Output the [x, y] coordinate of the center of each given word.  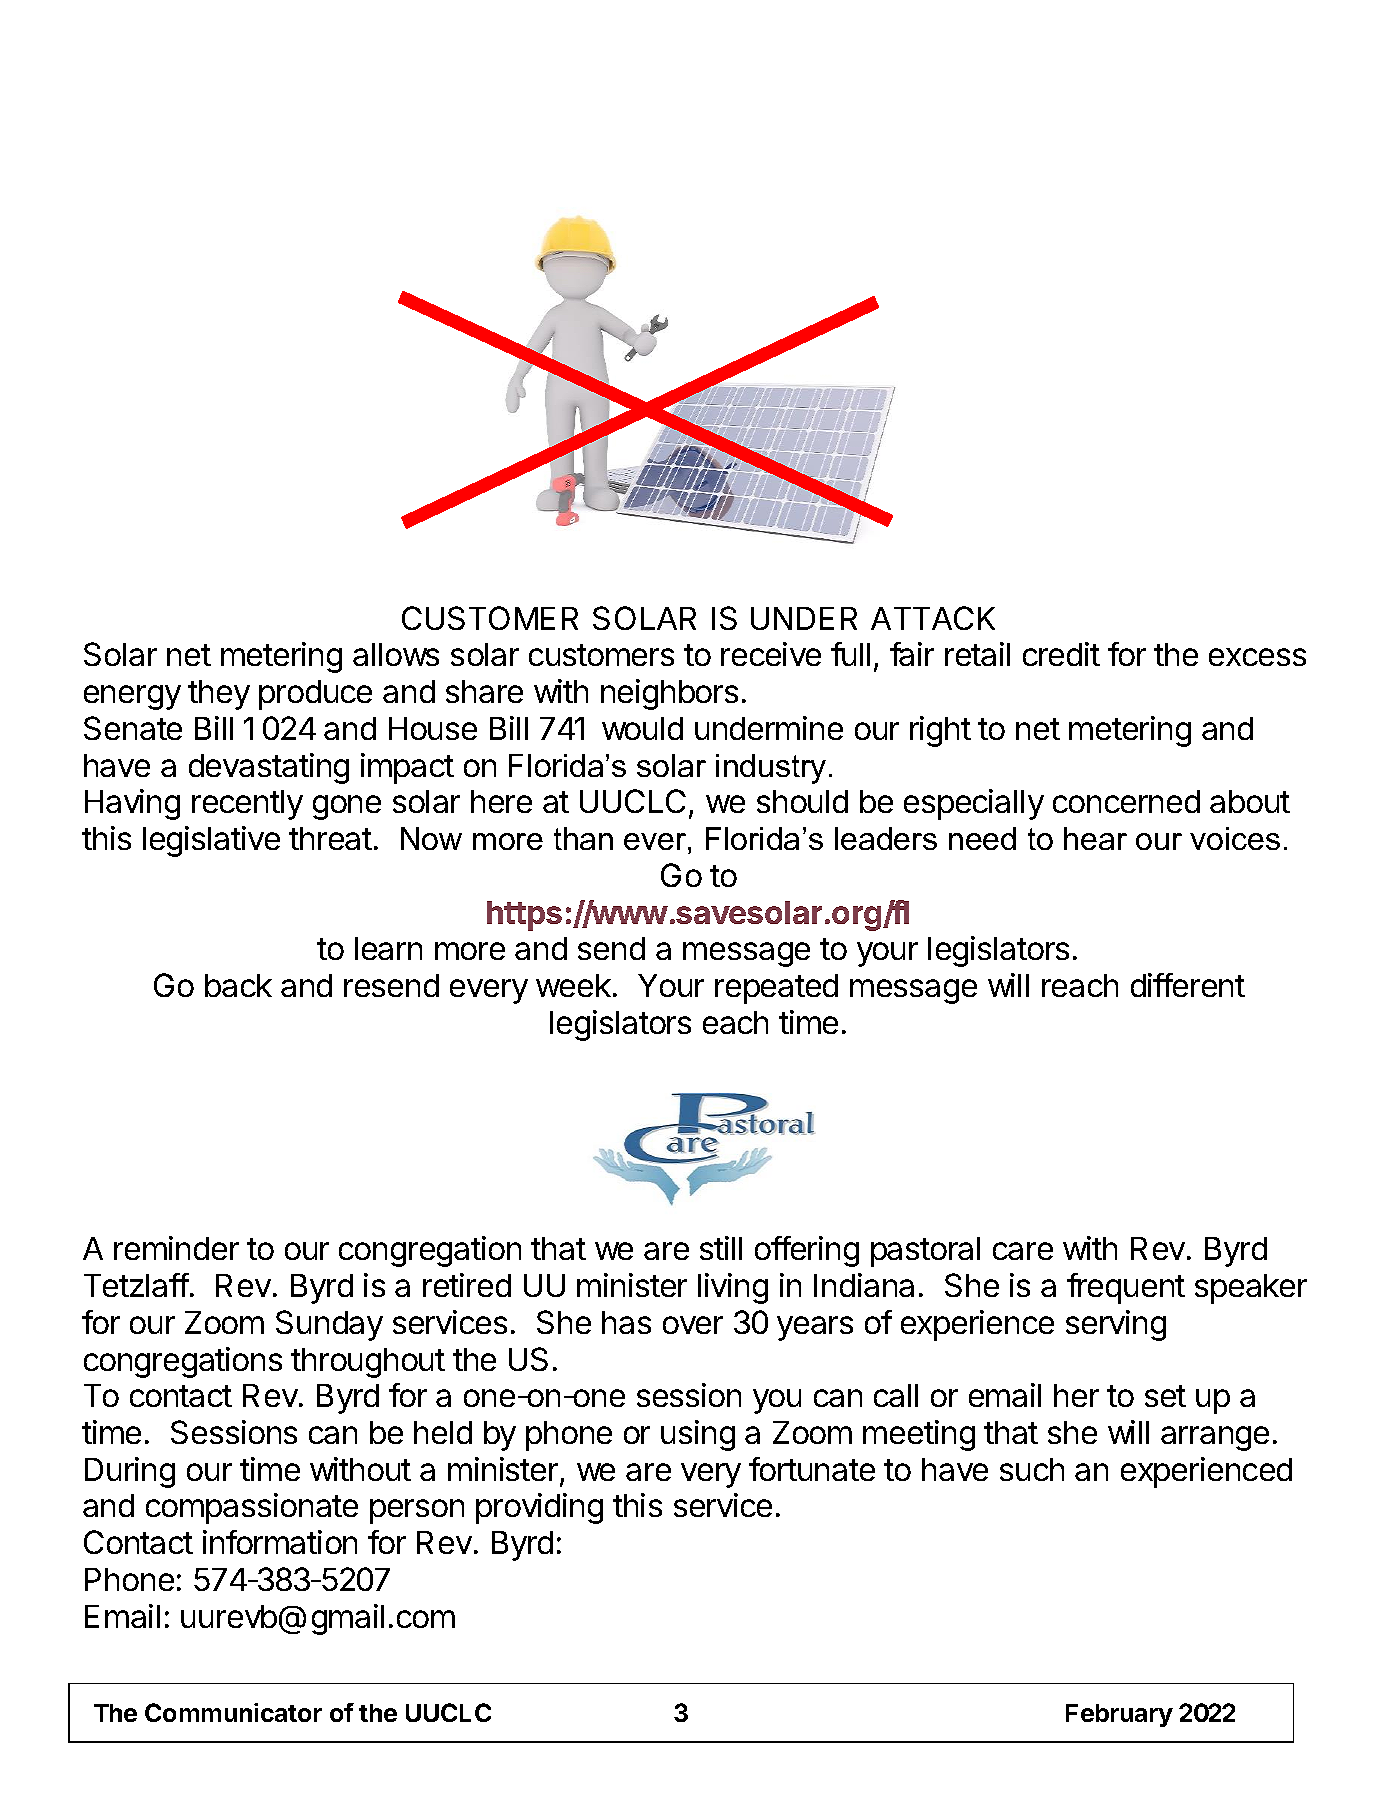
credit [1061, 654]
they [219, 695]
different [1188, 985]
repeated [776, 989]
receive [771, 654]
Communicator [233, 1712]
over [693, 1325]
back [238, 985]
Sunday [329, 1325]
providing [539, 1508]
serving [1116, 1325]
